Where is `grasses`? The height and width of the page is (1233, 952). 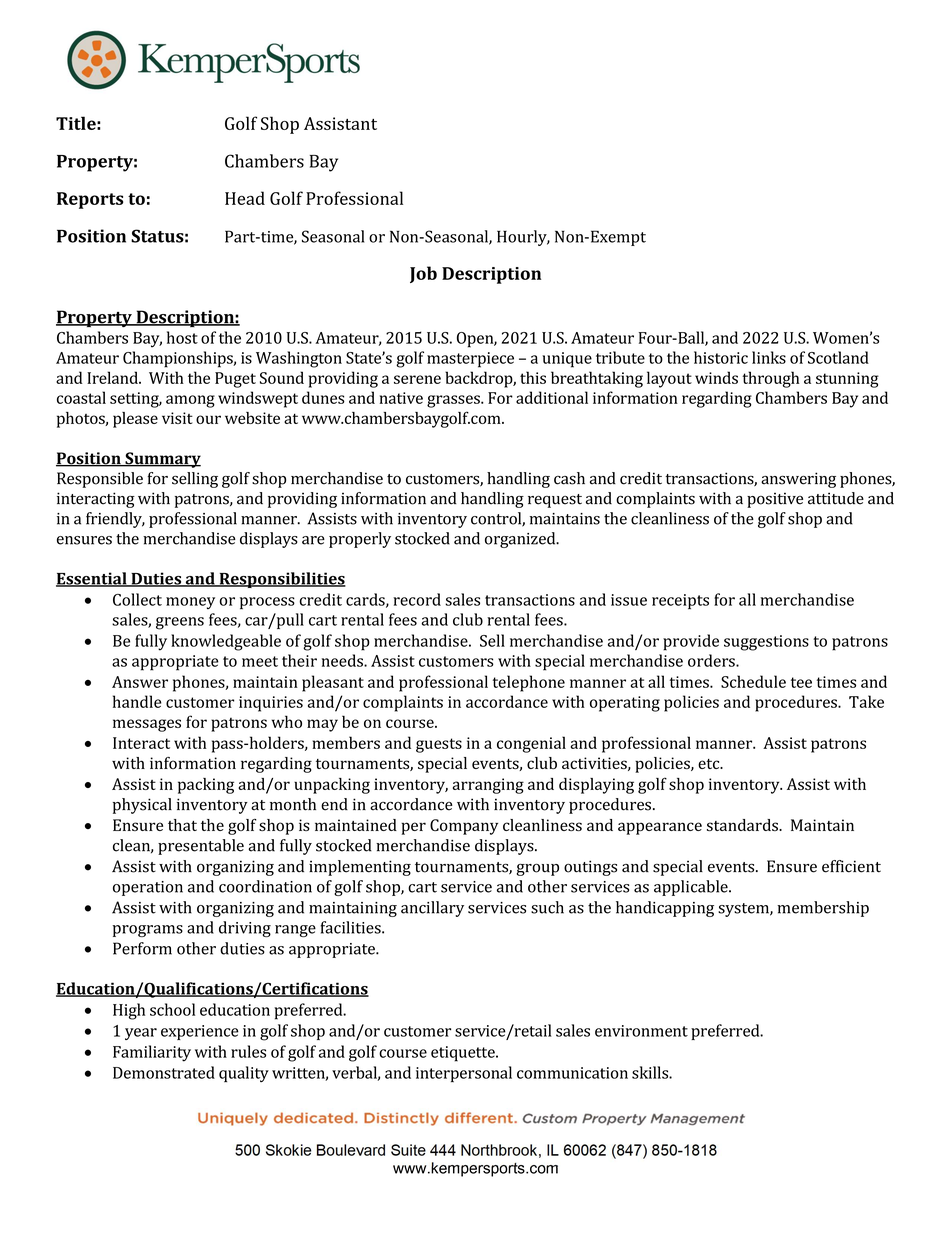
grasses is located at coordinates (454, 401).
